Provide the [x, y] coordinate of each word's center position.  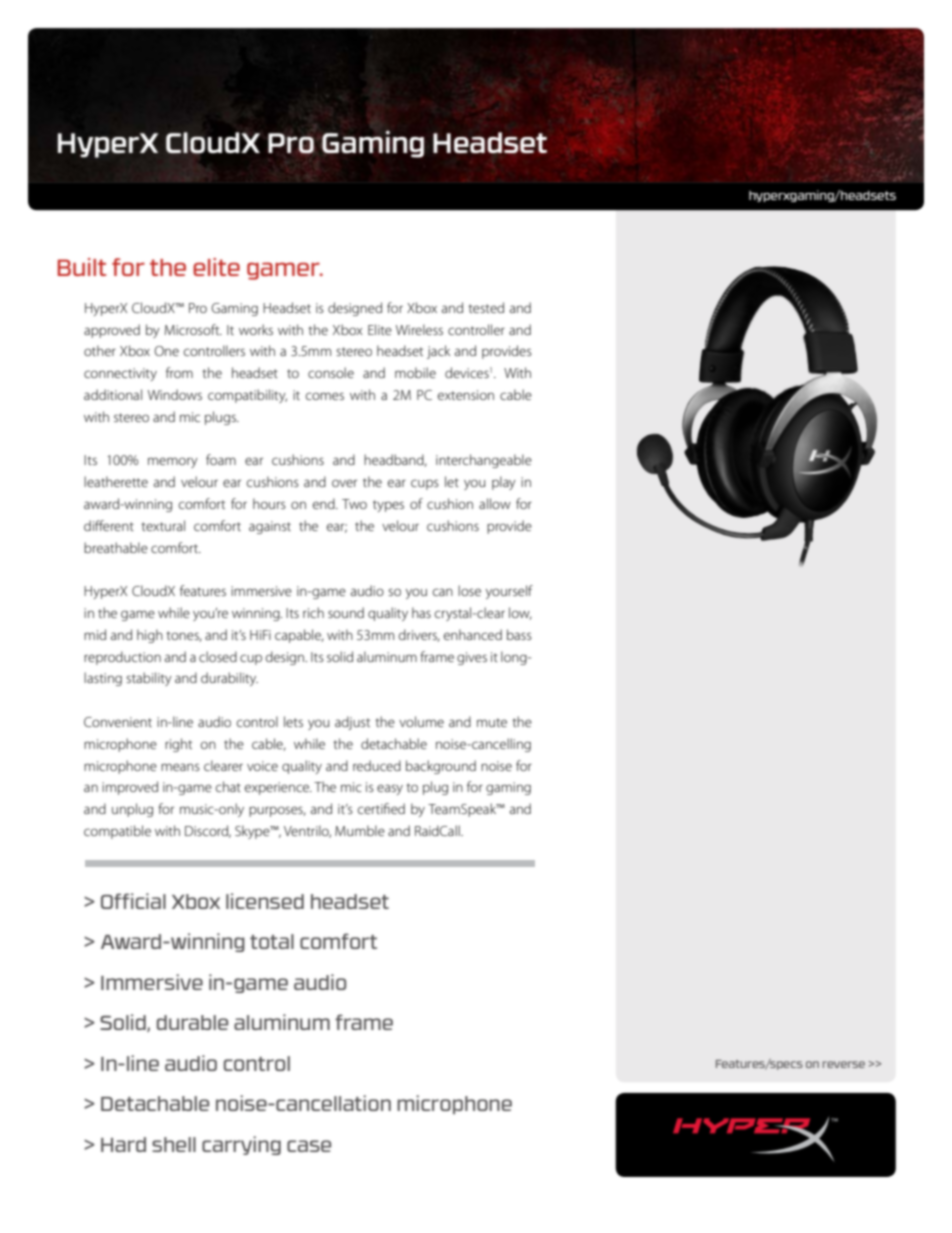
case [309, 1146]
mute [492, 722]
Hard [123, 1144]
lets [293, 721]
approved [112, 331]
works [256, 329]
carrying [241, 1145]
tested [486, 307]
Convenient [118, 722]
